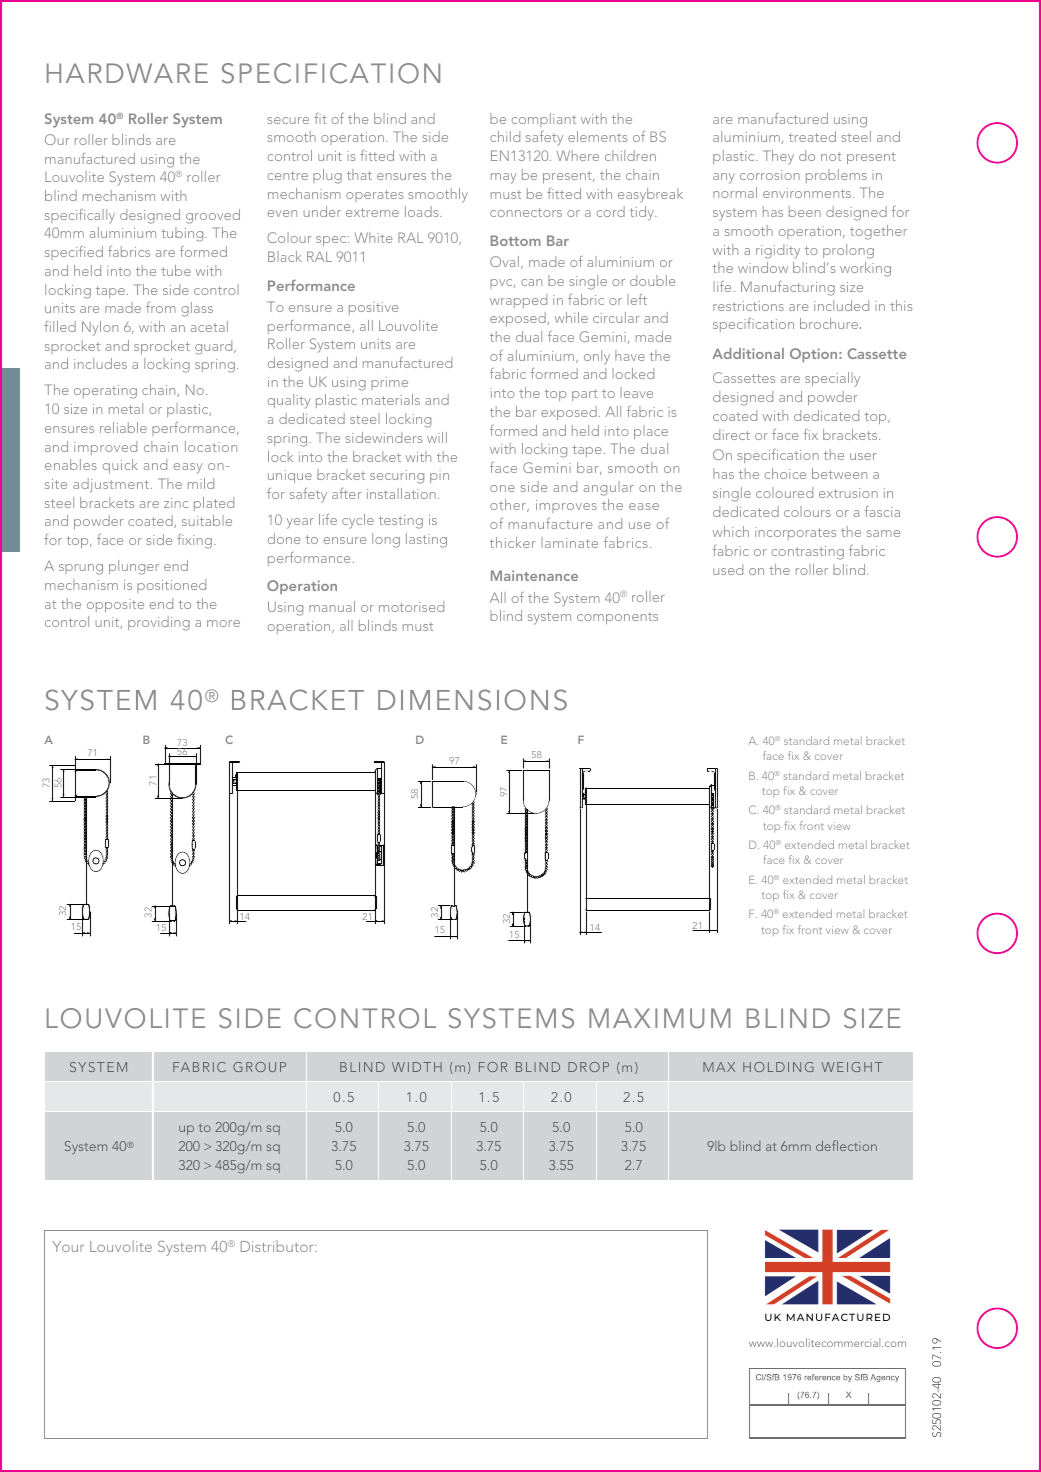 This screenshot has width=1041, height=1472. What do you see at coordinates (812, 136) in the screenshot?
I see `treated` at bounding box center [812, 136].
